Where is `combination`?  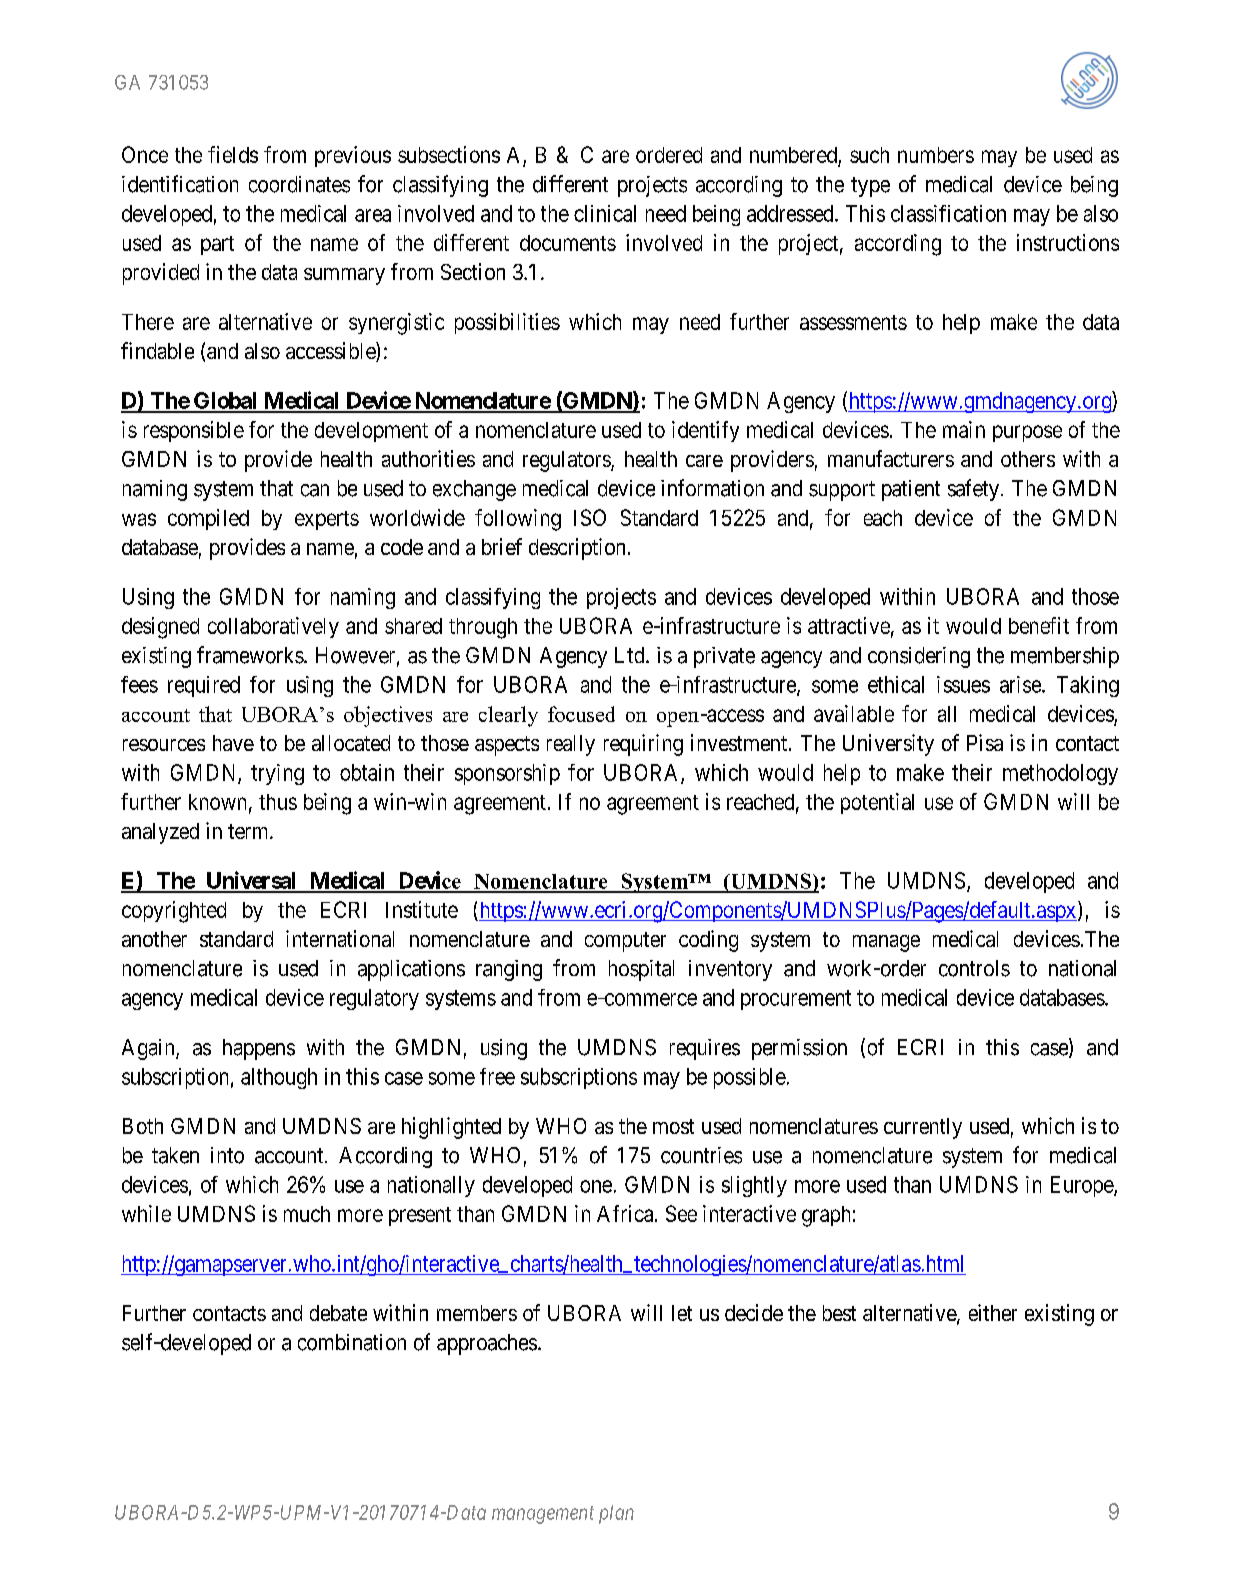
combination is located at coordinates (352, 1342).
